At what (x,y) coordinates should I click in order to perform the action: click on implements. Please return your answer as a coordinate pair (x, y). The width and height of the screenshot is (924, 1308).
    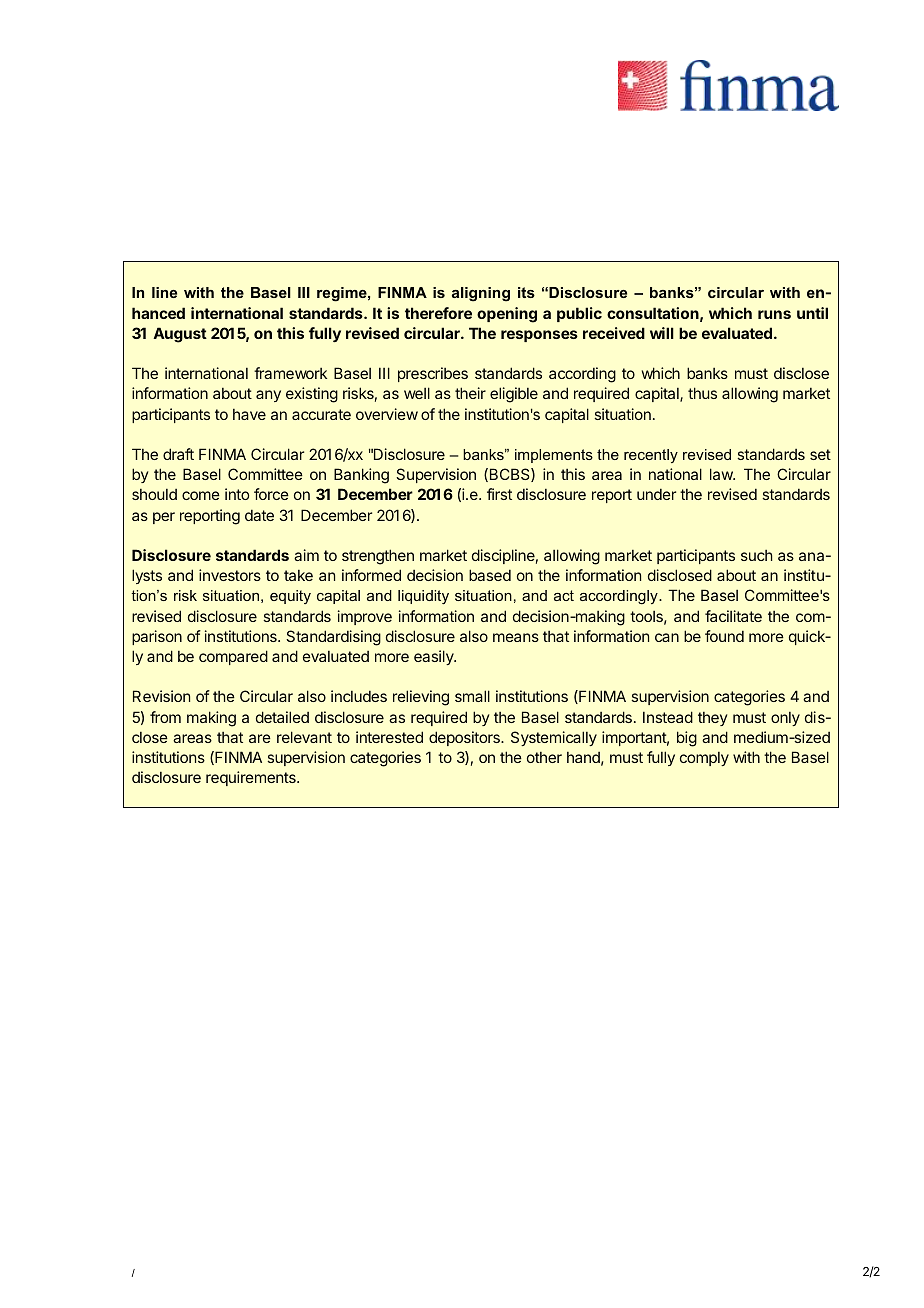
    Looking at the image, I should click on (554, 456).
